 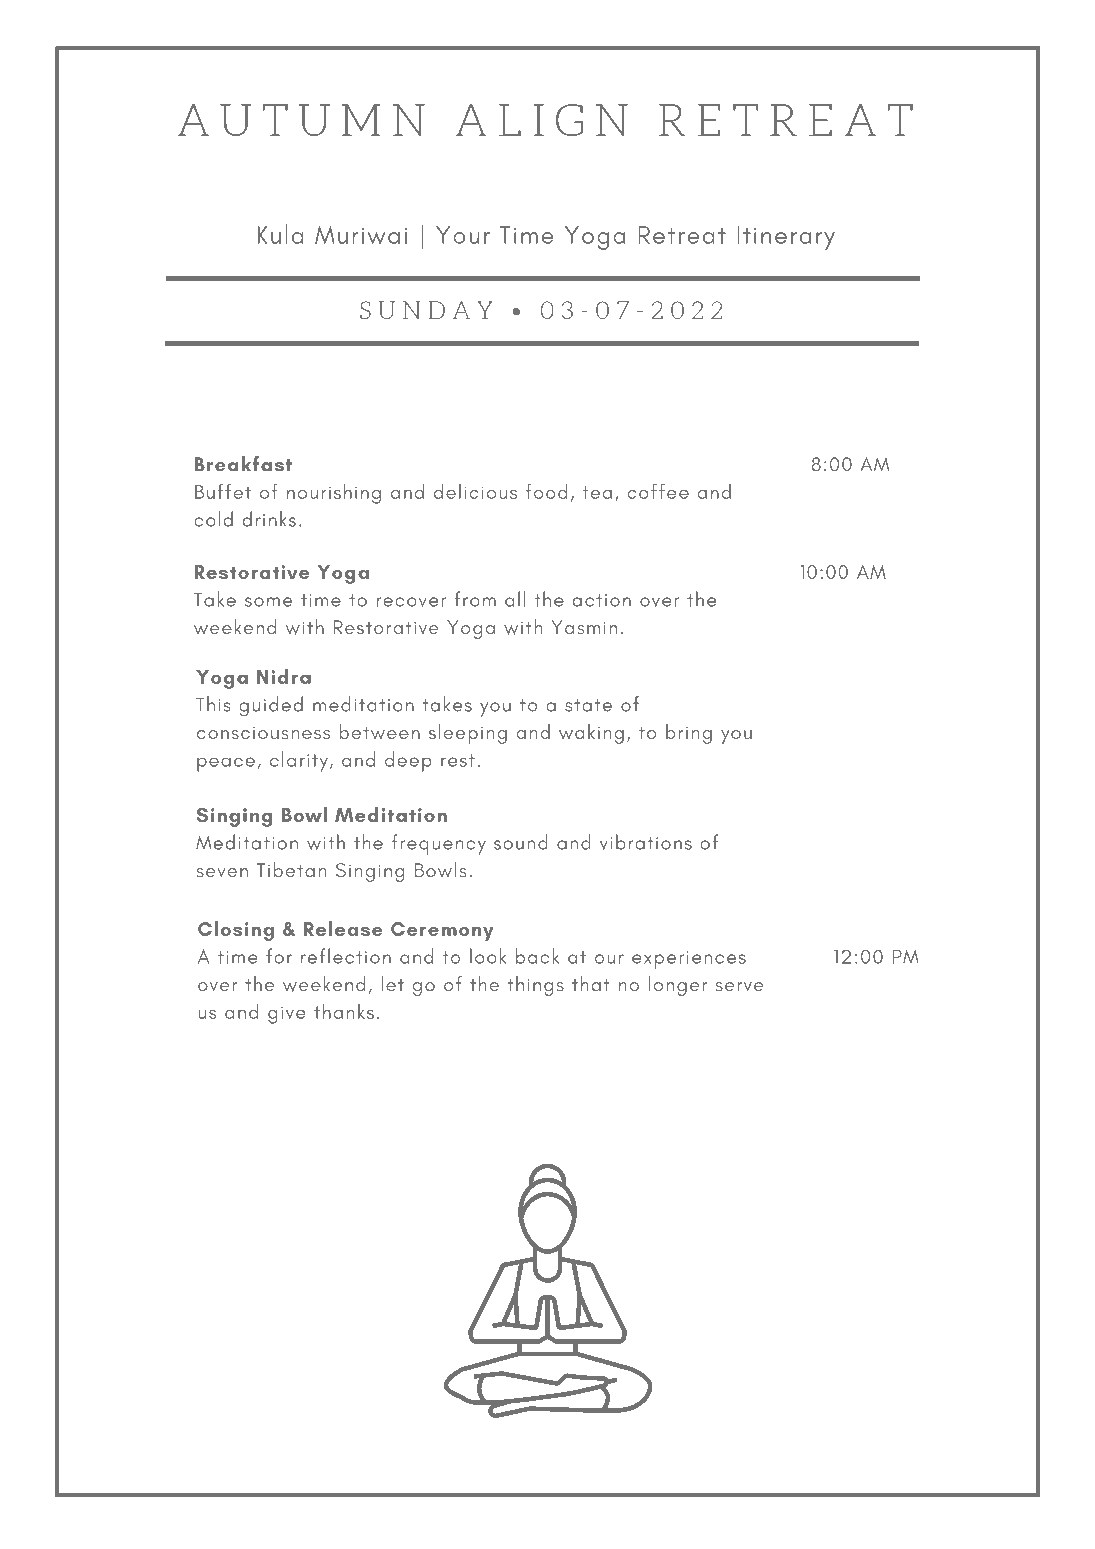 I want to click on give, so click(x=287, y=1015).
